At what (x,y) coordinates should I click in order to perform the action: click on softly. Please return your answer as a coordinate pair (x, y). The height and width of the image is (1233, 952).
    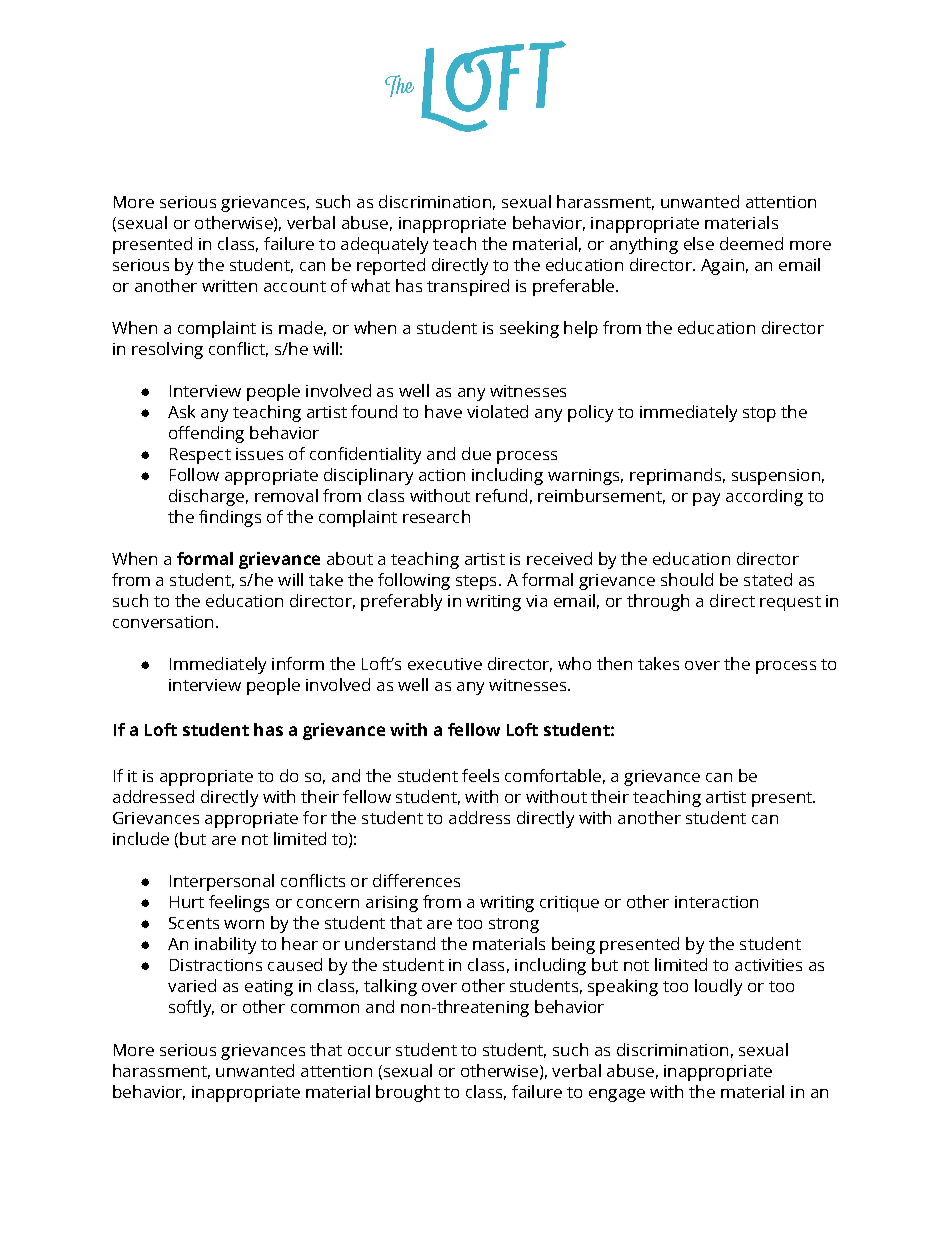
    Looking at the image, I should click on (191, 1008).
